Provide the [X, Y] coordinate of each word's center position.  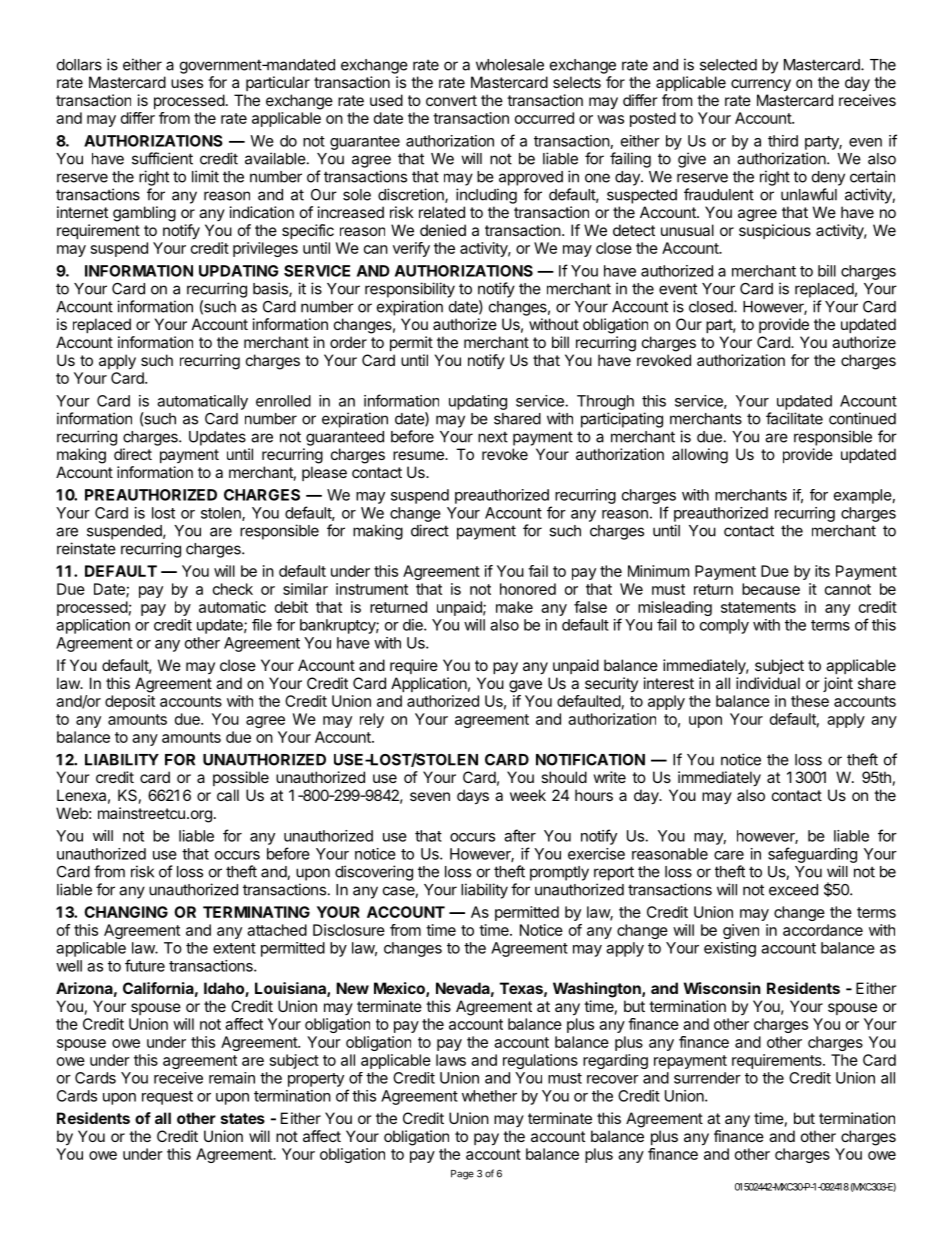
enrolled [283, 401]
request [167, 1098]
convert [451, 100]
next [493, 437]
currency [761, 85]
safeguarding [812, 855]
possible [241, 778]
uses [187, 83]
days [473, 797]
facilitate [794, 418]
